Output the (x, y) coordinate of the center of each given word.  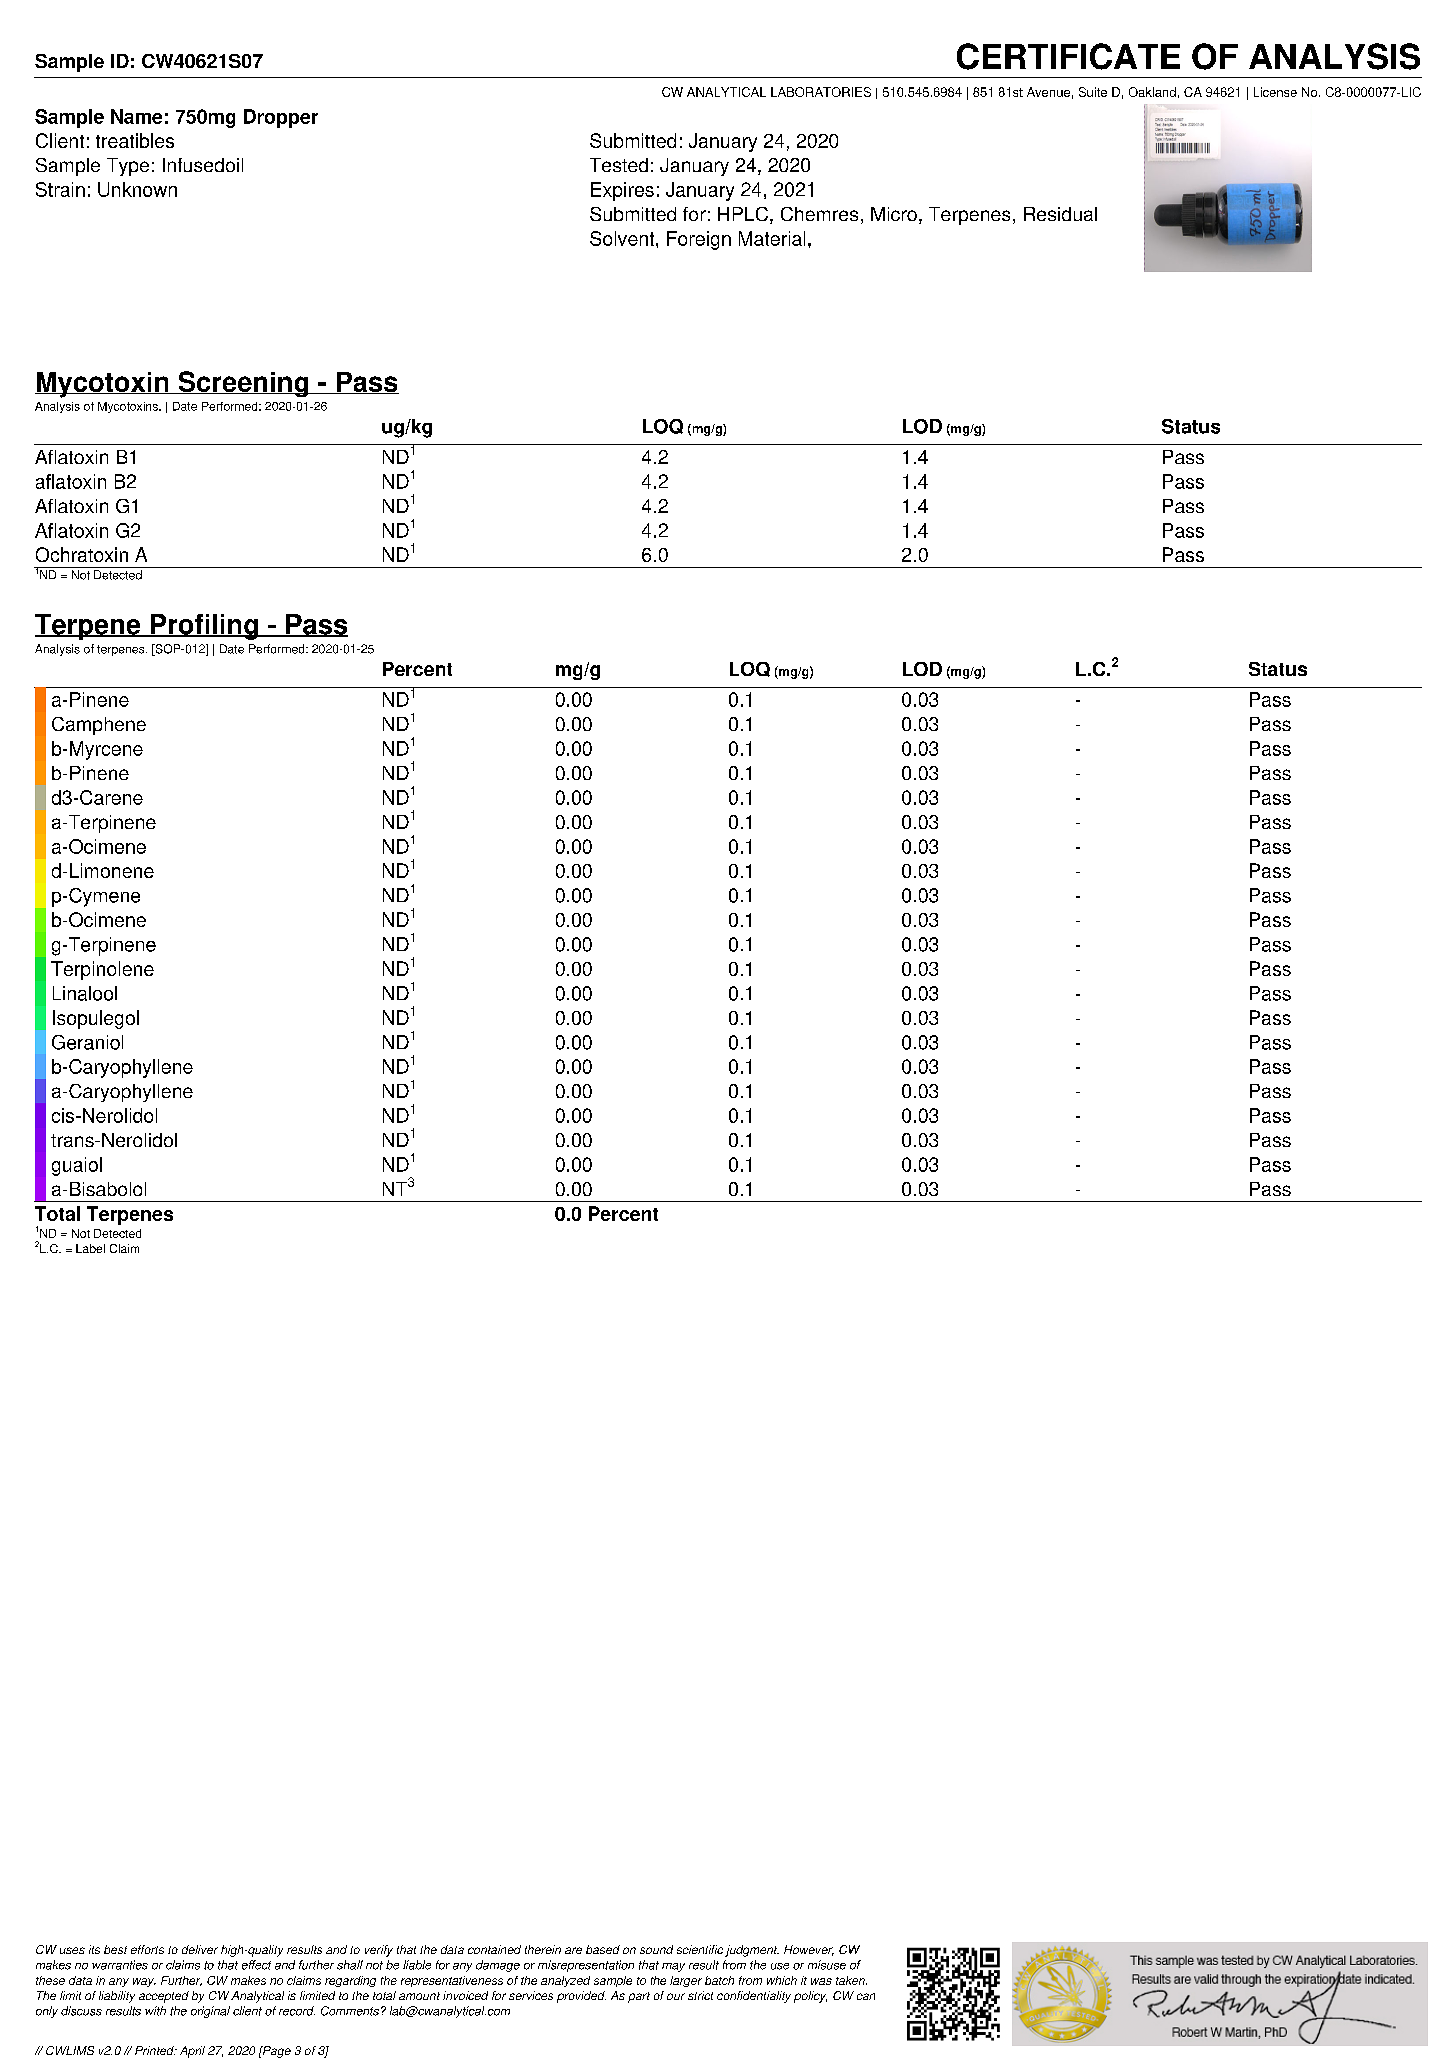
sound (656, 1949)
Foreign (699, 240)
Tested (619, 165)
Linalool (85, 993)
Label (90, 1248)
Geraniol (87, 1042)
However (809, 1950)
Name (136, 116)
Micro (894, 214)
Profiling (204, 627)
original (210, 2012)
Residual (1060, 214)
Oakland (1152, 92)
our (676, 1996)
